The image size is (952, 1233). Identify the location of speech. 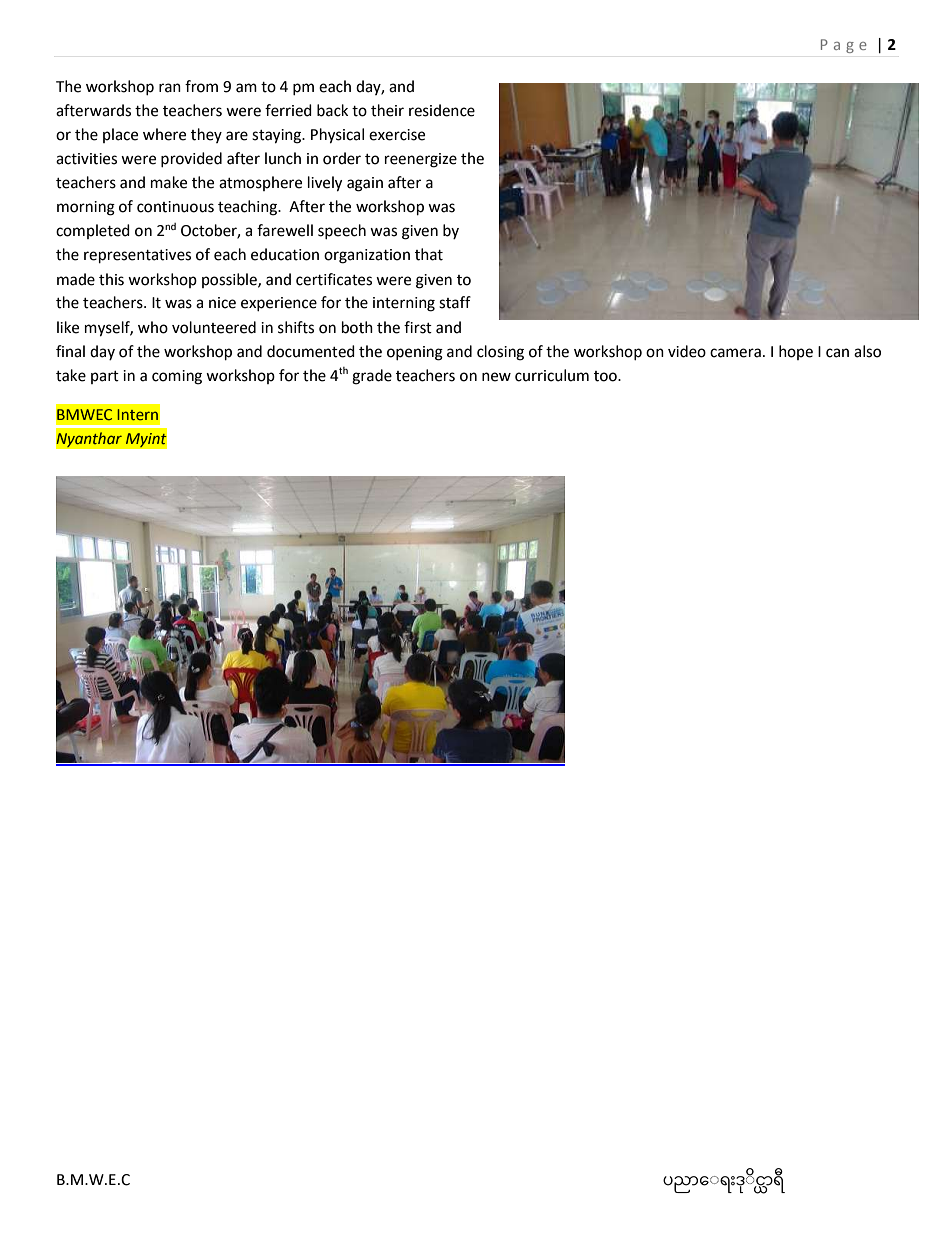
(342, 231).
